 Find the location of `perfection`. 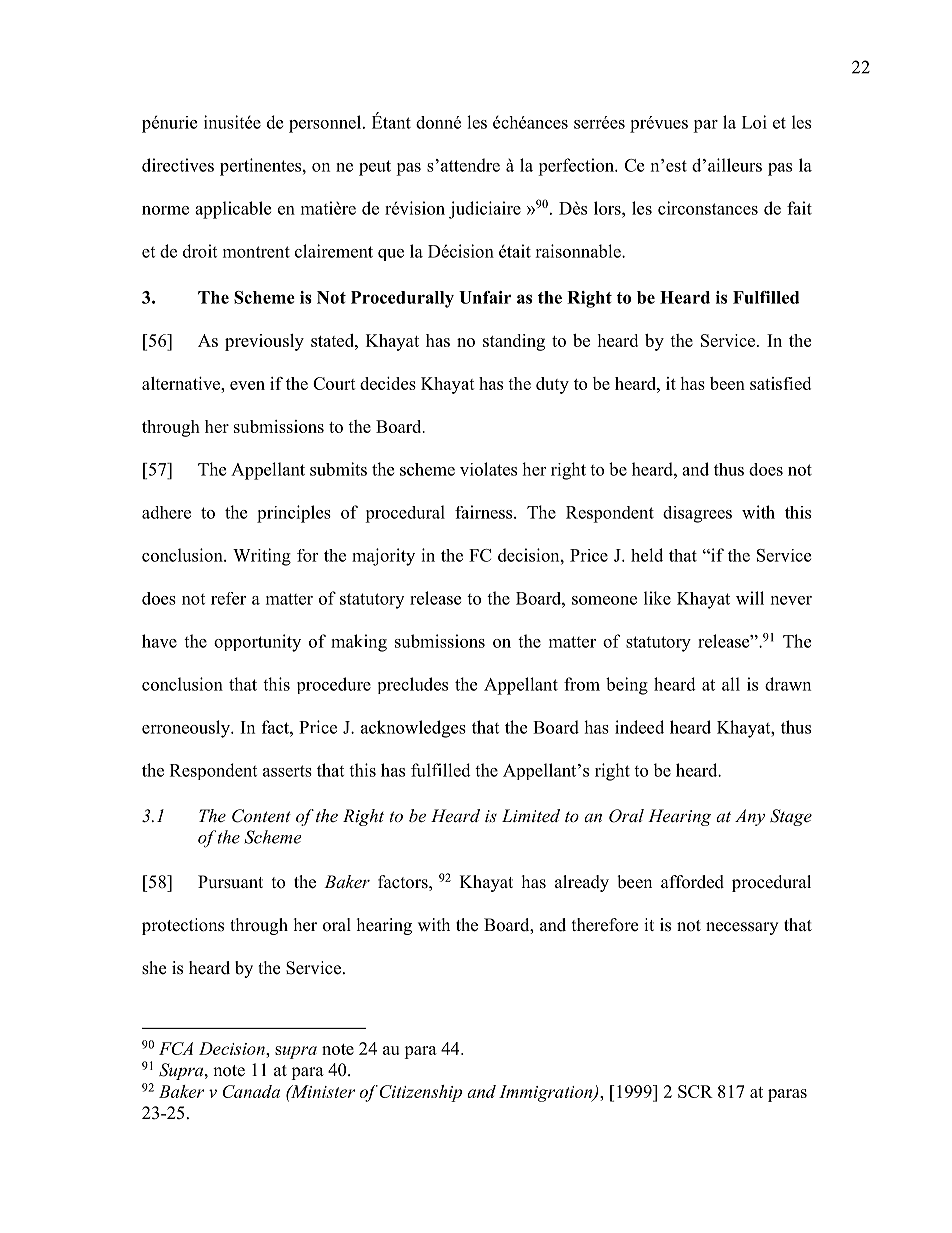

perfection is located at coordinates (577, 167).
